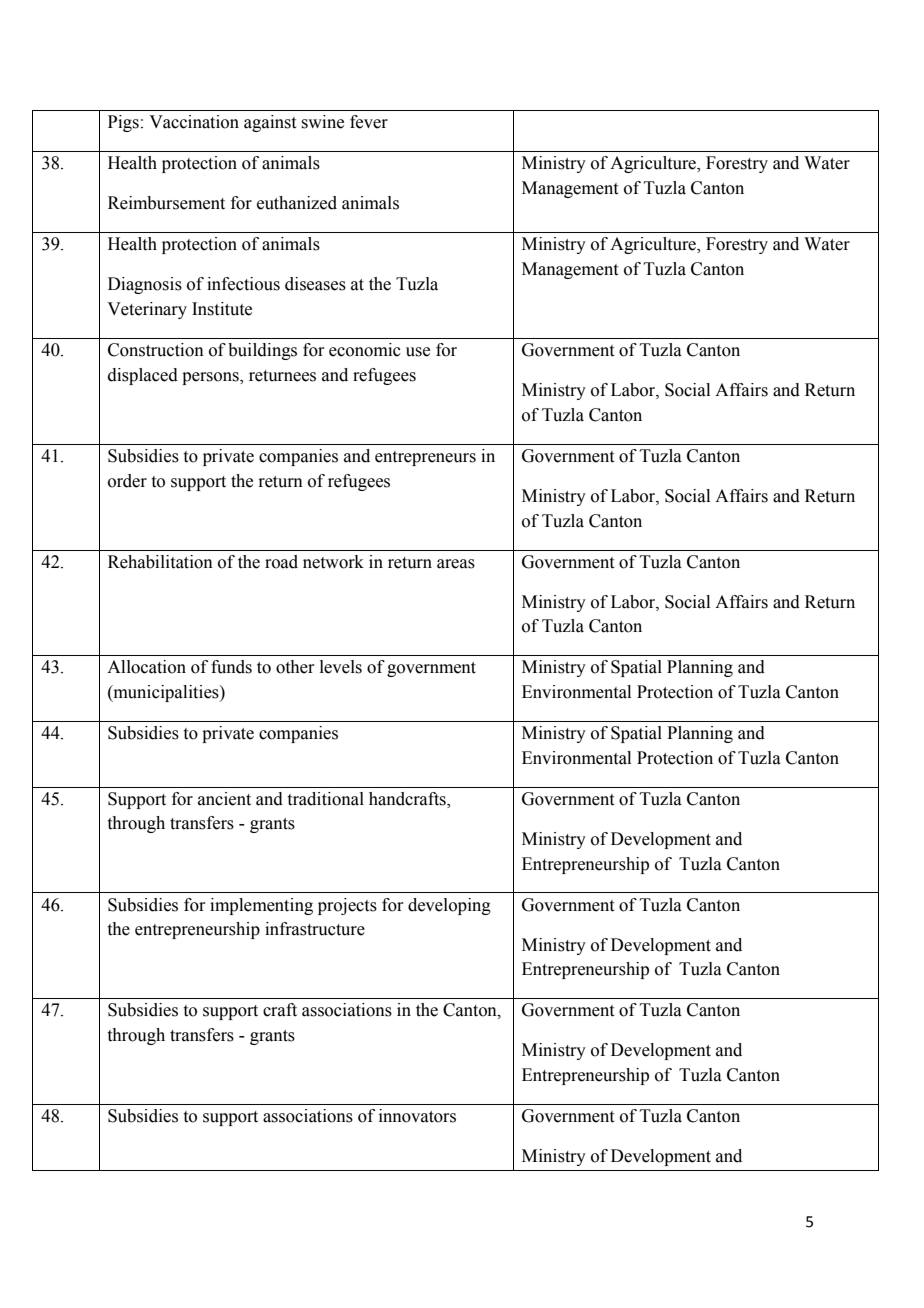 This screenshot has height=1308, width=924. Describe the element at coordinates (262, 351) in the screenshot. I see `buildings` at that location.
